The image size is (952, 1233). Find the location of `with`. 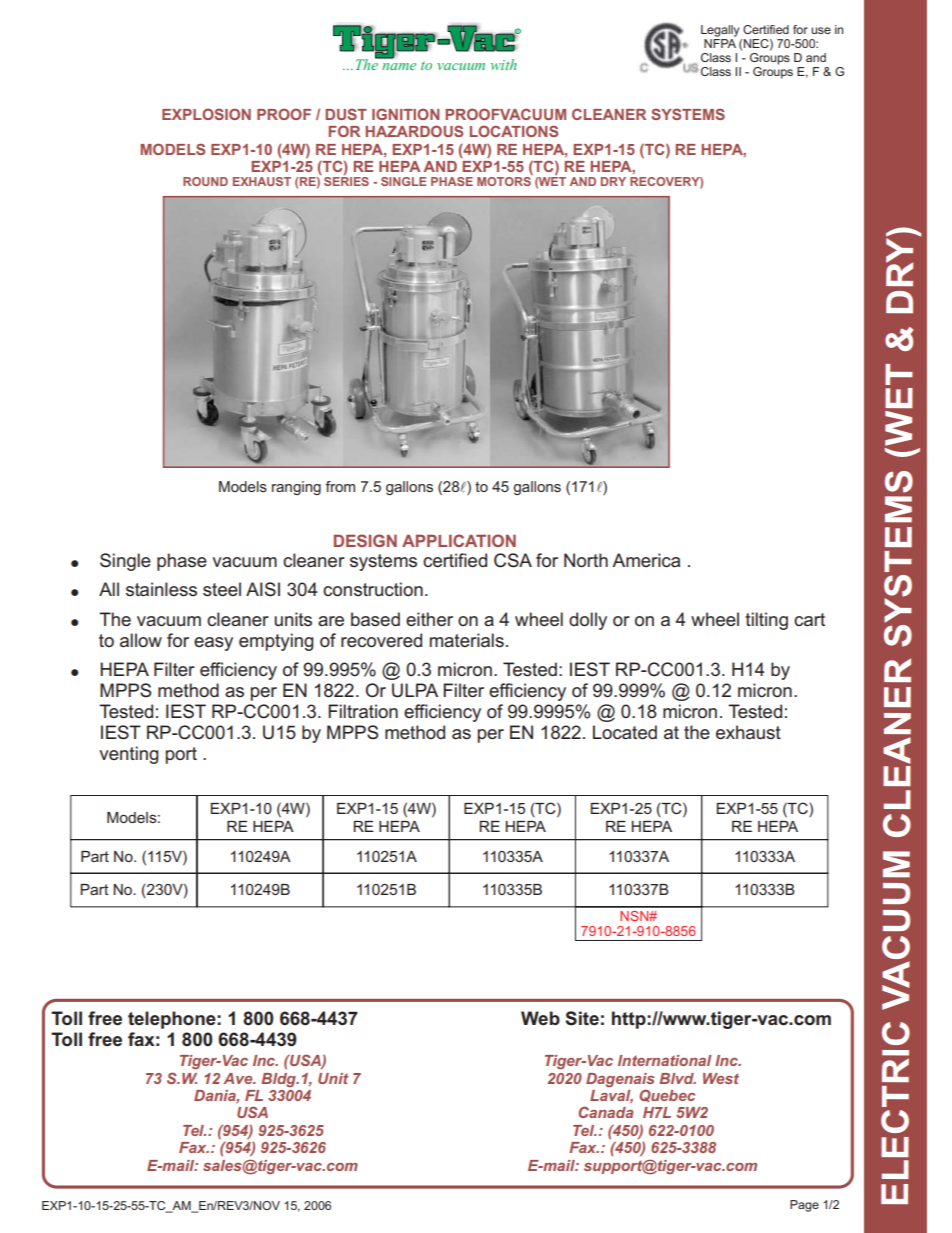

with is located at coordinates (504, 64).
